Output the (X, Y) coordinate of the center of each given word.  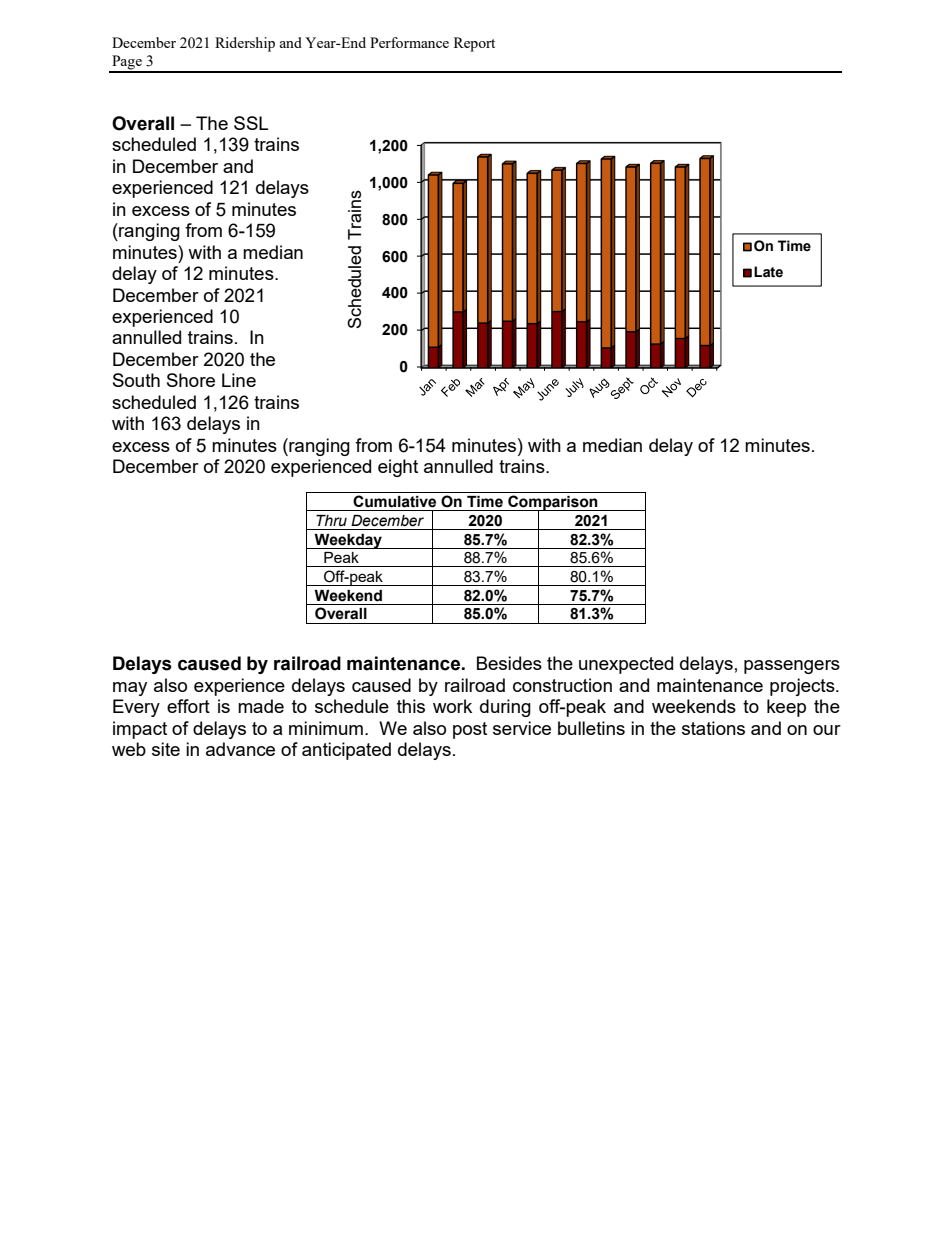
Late (768, 272)
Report (474, 44)
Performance (409, 42)
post (470, 730)
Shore (191, 380)
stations (713, 728)
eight (398, 468)
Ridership (245, 44)
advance (240, 749)
